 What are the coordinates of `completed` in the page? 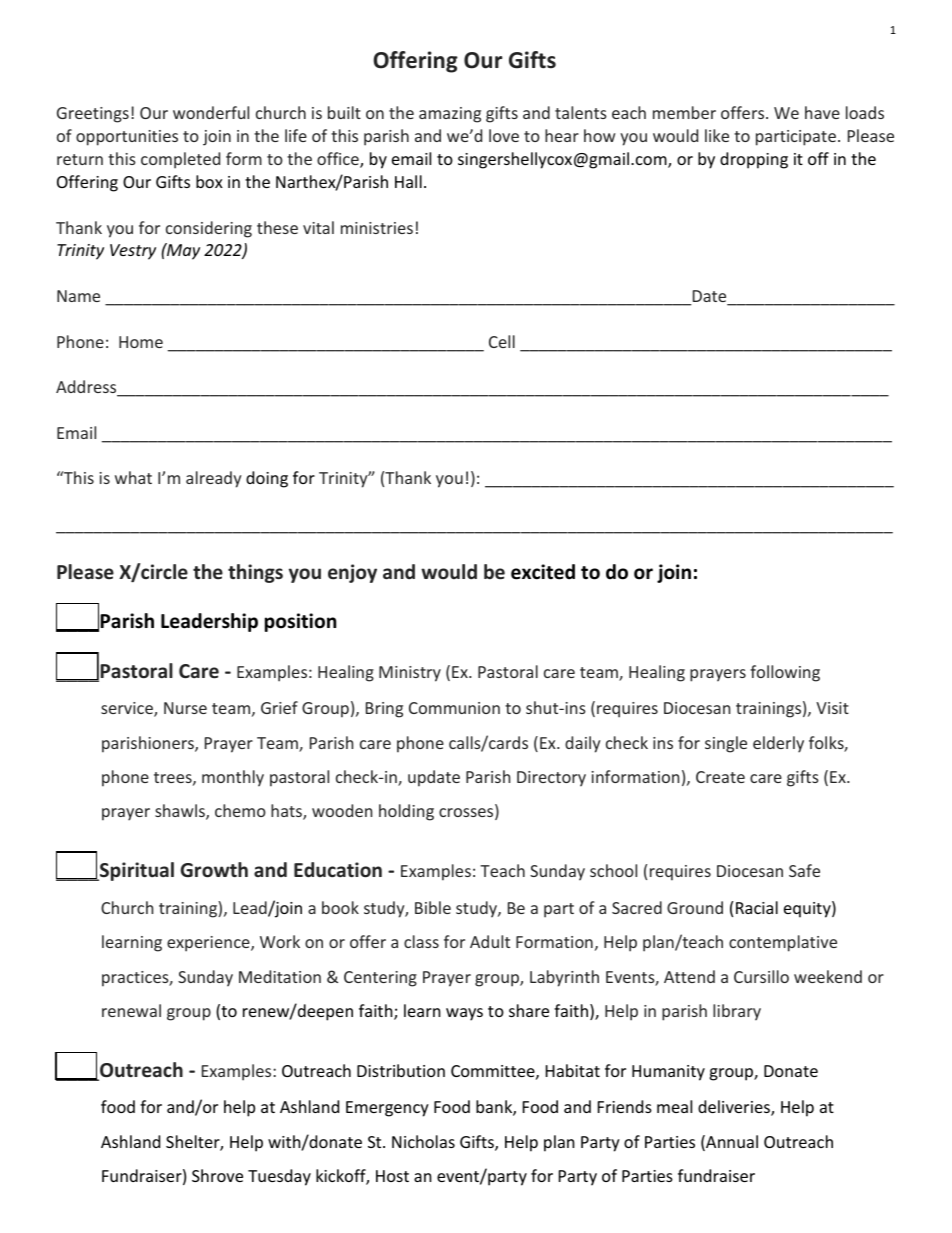 It's located at (180, 160).
